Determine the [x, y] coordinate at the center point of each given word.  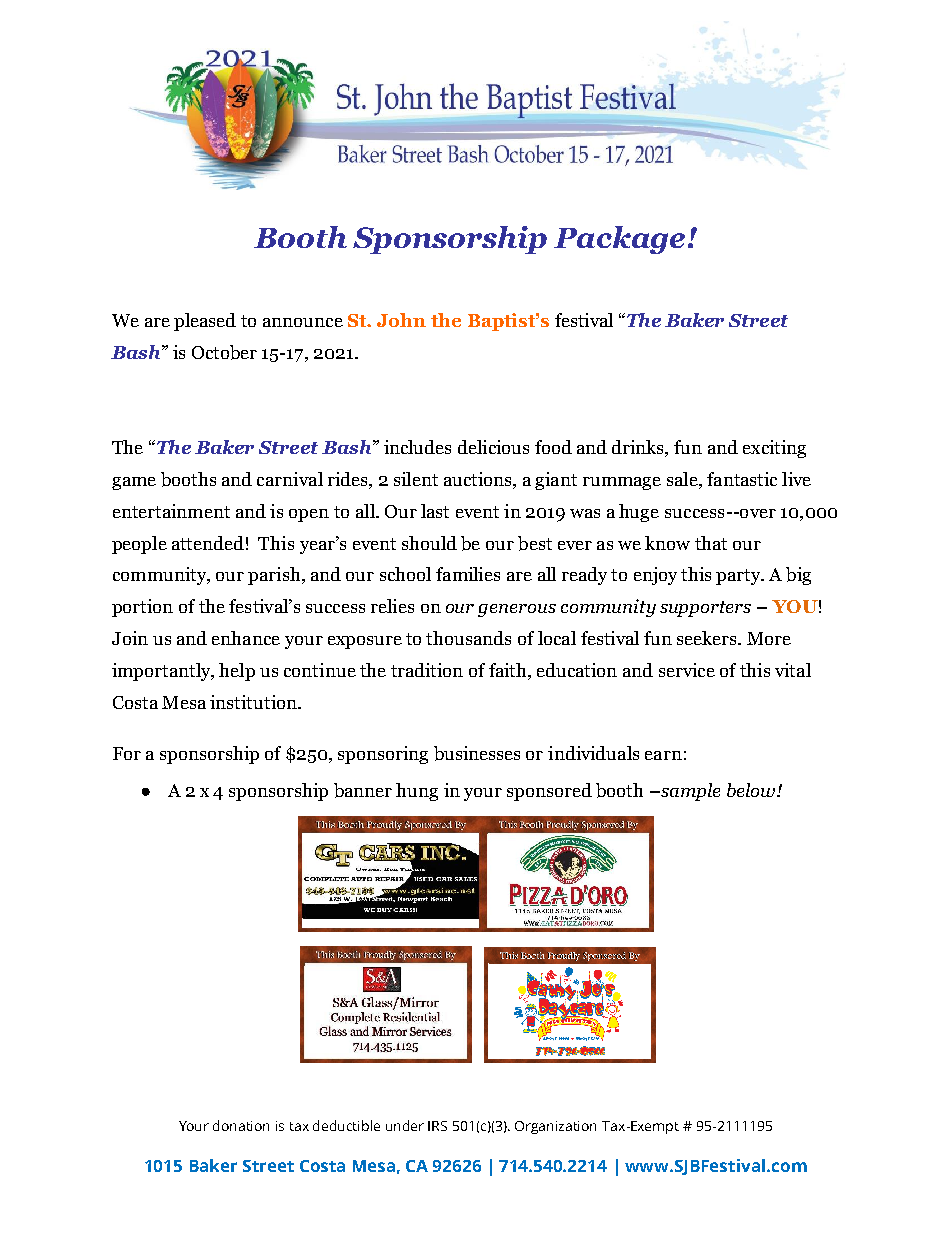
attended [208, 543]
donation [241, 1125]
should [429, 543]
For [127, 753]
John [401, 320]
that [711, 543]
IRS [437, 1126]
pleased [205, 322]
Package [619, 240]
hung [417, 792]
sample [689, 792]
